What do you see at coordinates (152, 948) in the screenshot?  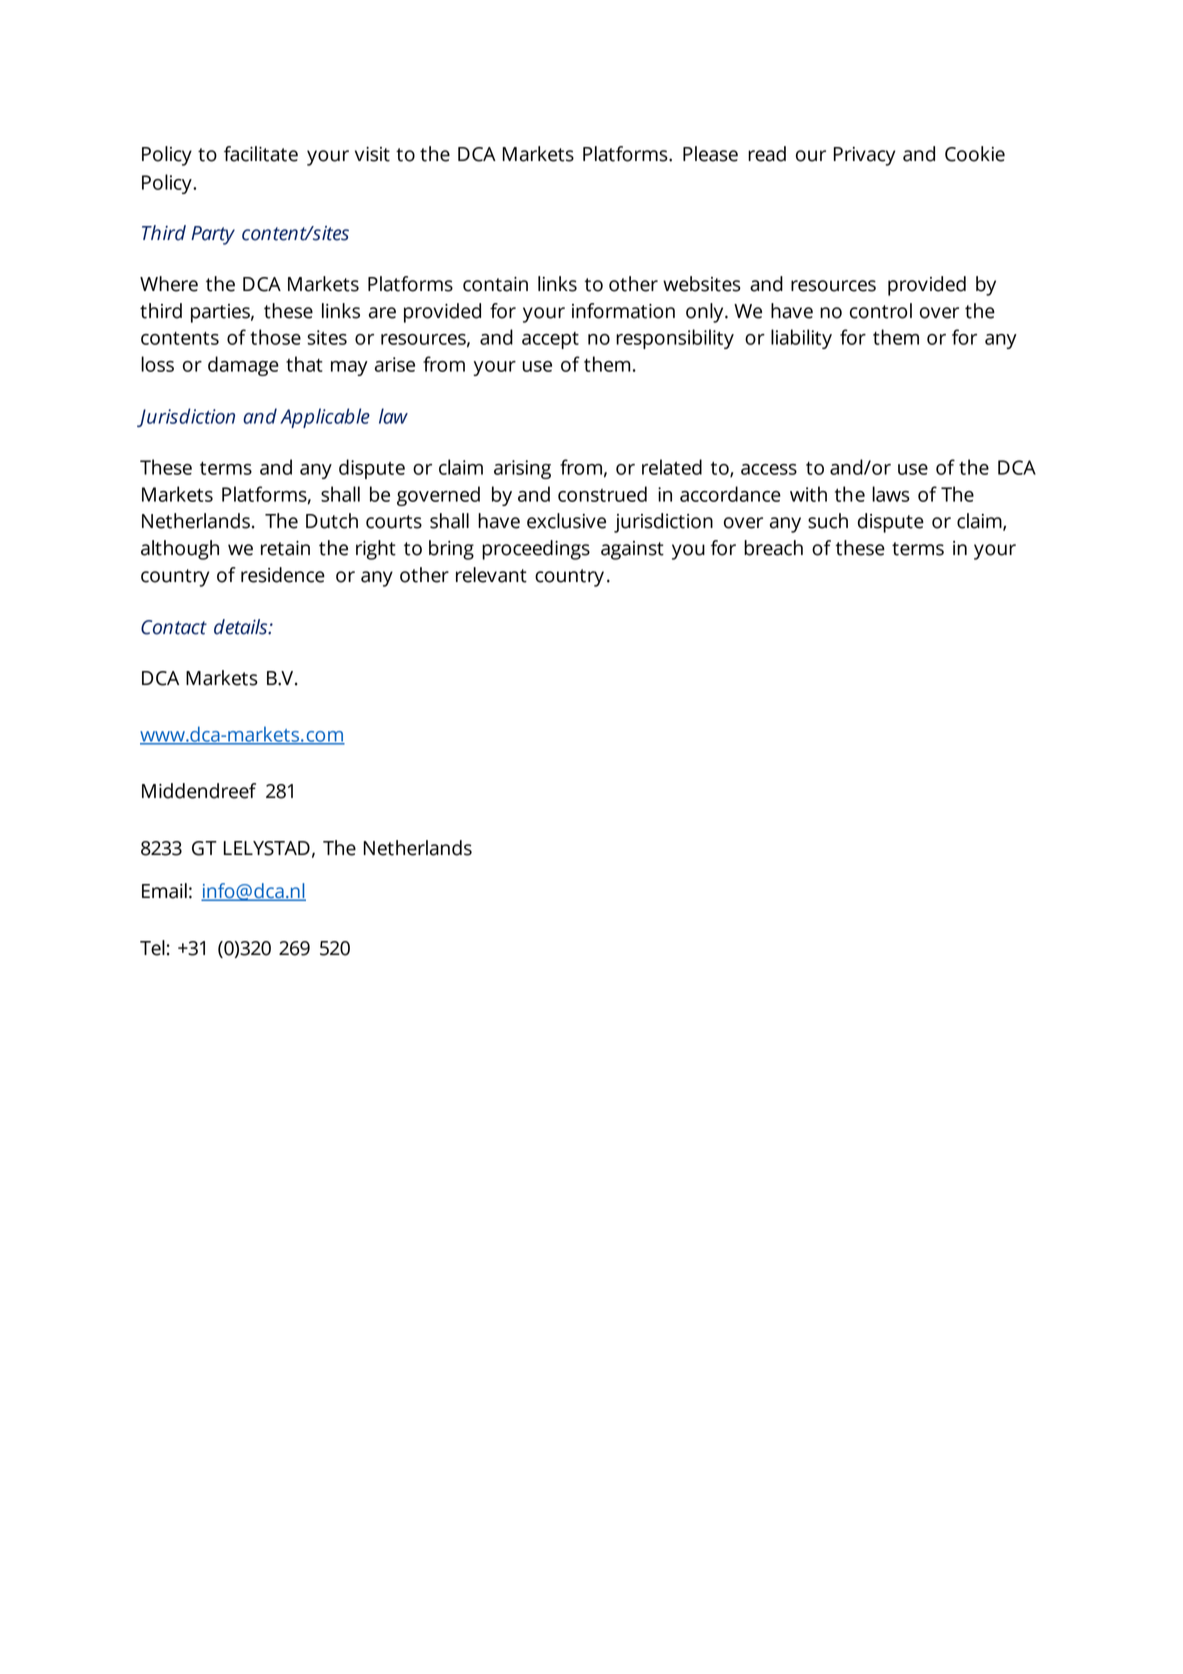 I see `Tel` at bounding box center [152, 948].
